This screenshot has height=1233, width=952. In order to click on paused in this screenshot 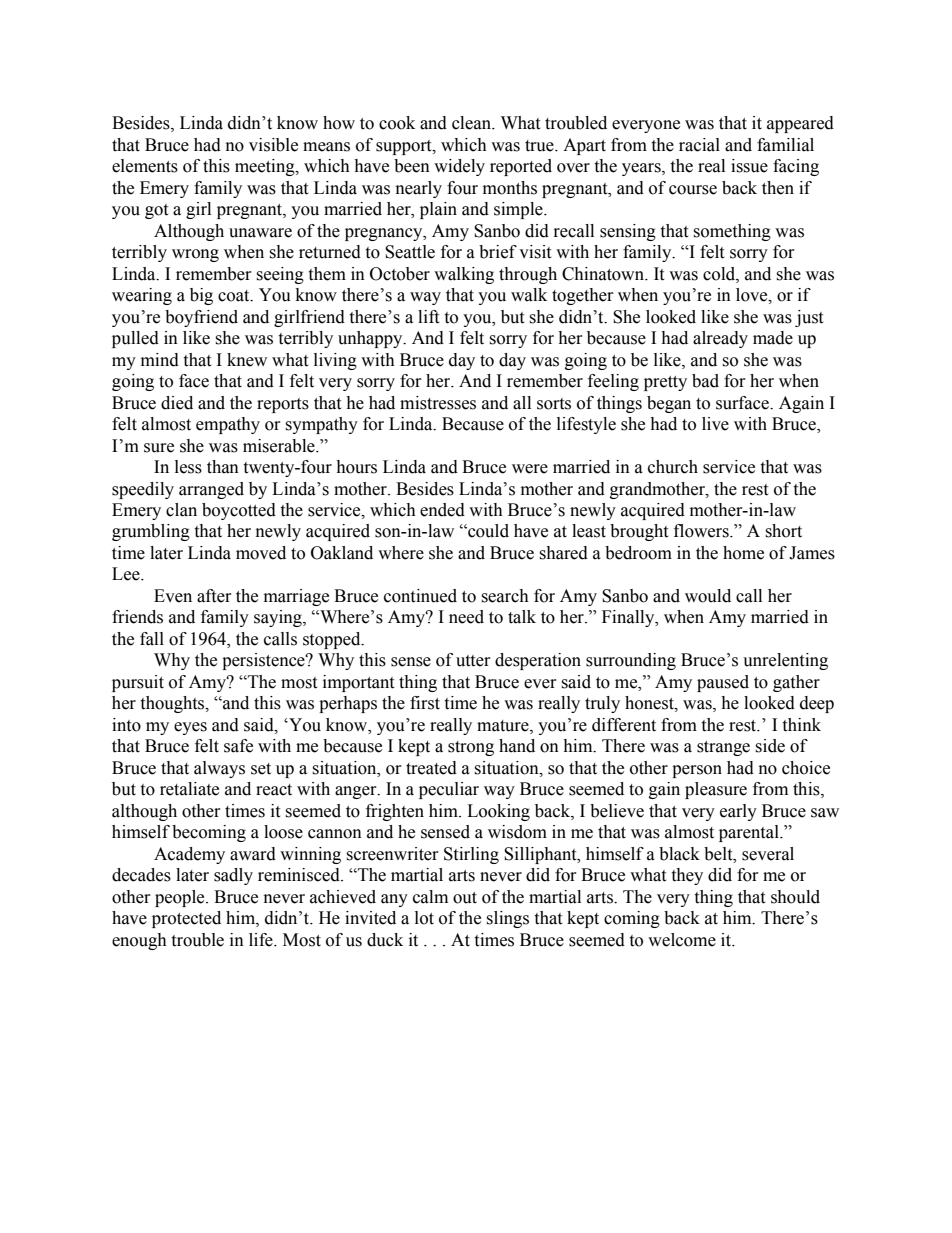, I will do `click(723, 683)`.
